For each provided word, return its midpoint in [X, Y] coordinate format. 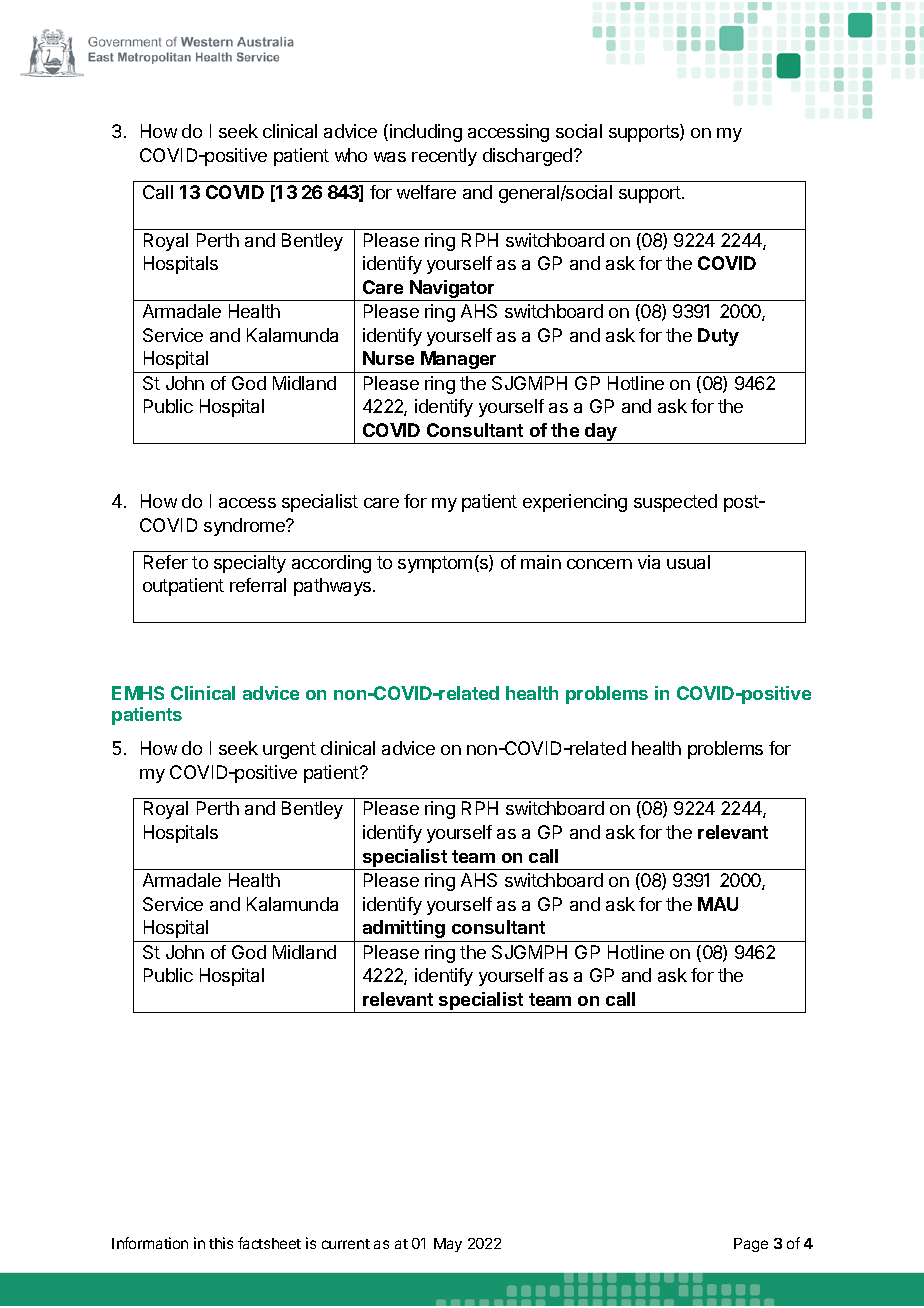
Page [751, 1245]
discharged [527, 157]
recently [444, 157]
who [351, 155]
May [448, 1245]
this [221, 1243]
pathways [334, 587]
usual [688, 562]
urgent [289, 750]
